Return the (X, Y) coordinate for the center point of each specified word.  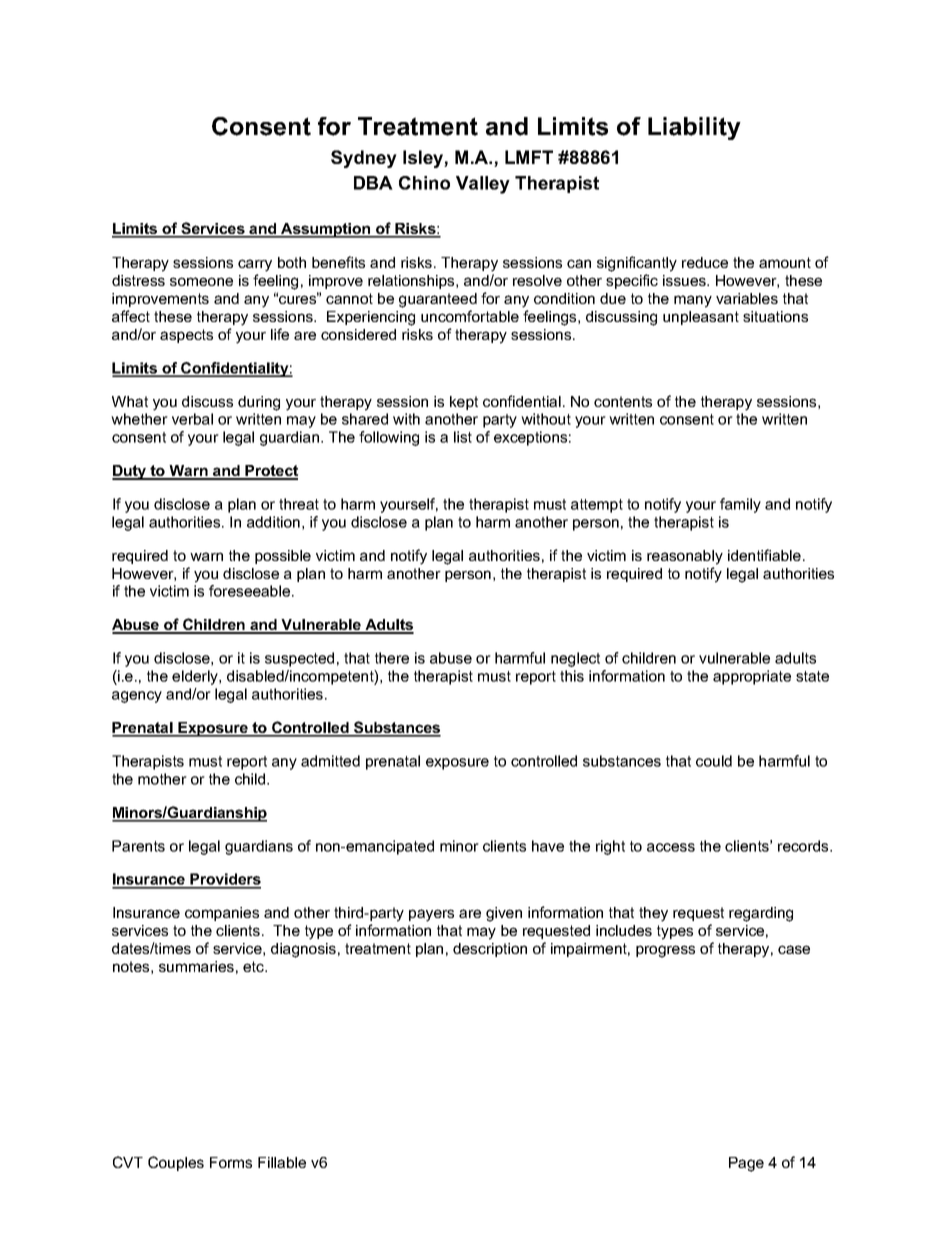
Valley (483, 185)
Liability (694, 128)
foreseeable (251, 591)
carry (255, 265)
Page (746, 1164)
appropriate (752, 677)
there (392, 658)
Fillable (282, 1162)
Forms (231, 1162)
